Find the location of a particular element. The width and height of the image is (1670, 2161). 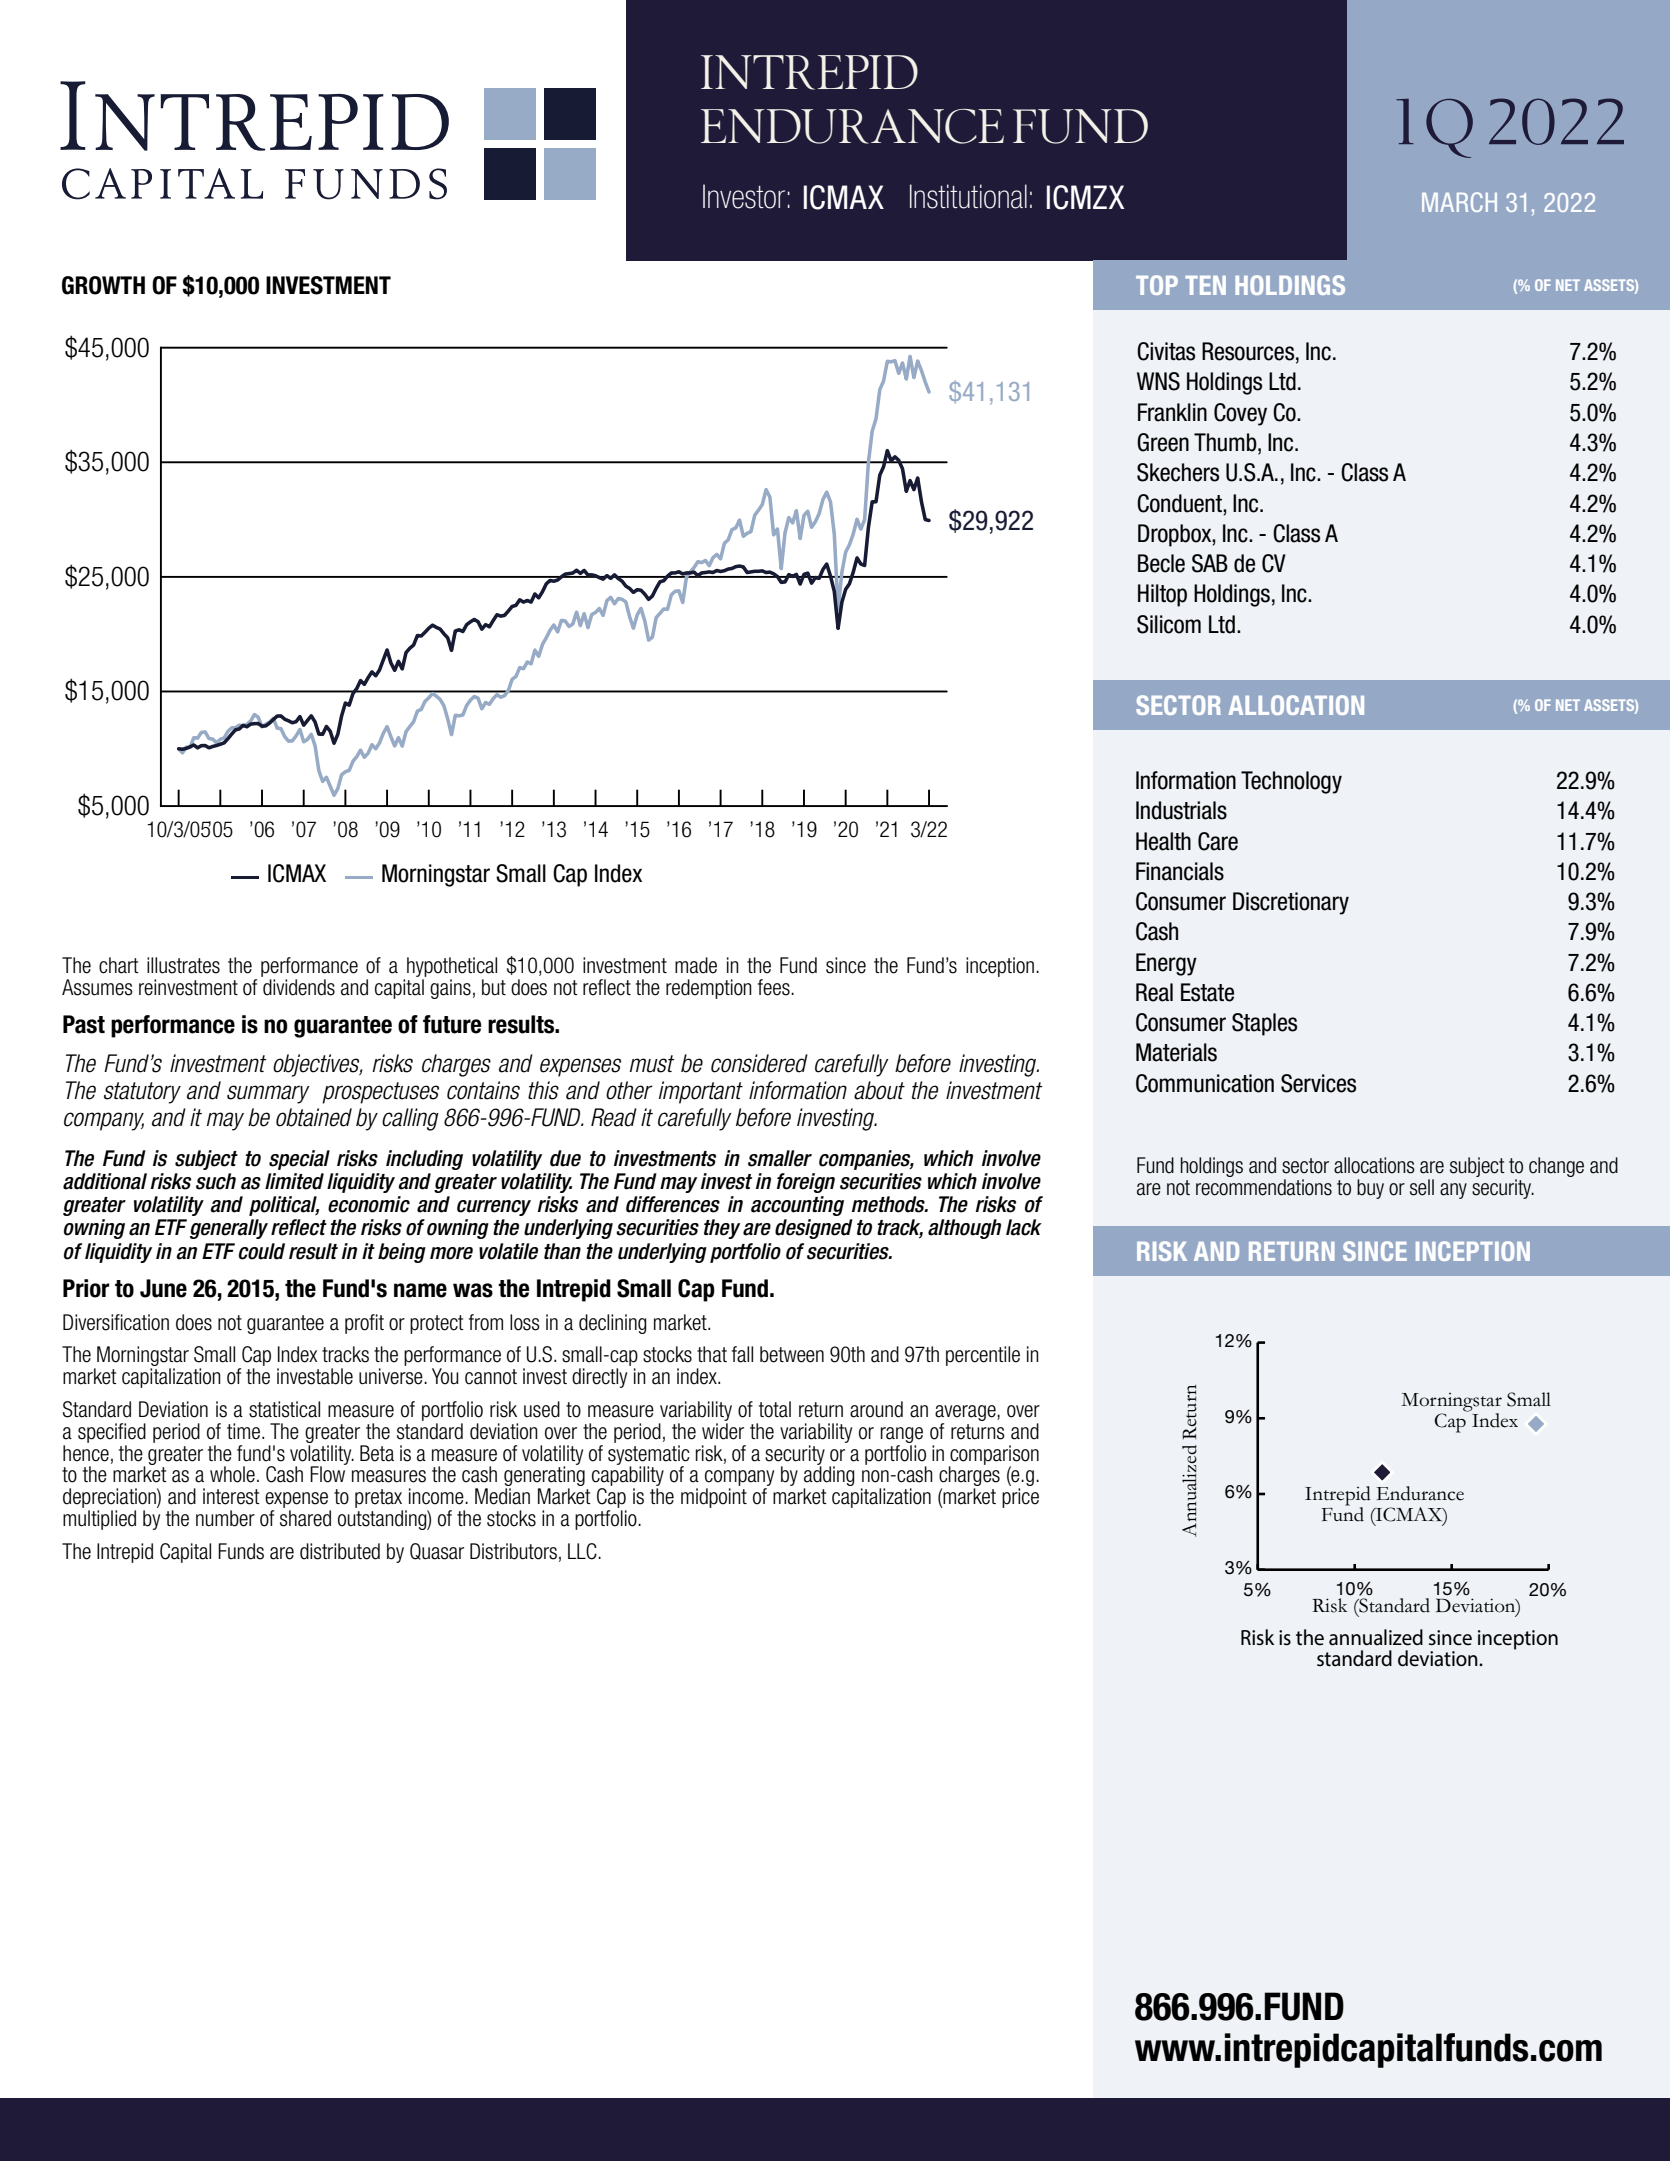

foreign is located at coordinates (806, 1183).
